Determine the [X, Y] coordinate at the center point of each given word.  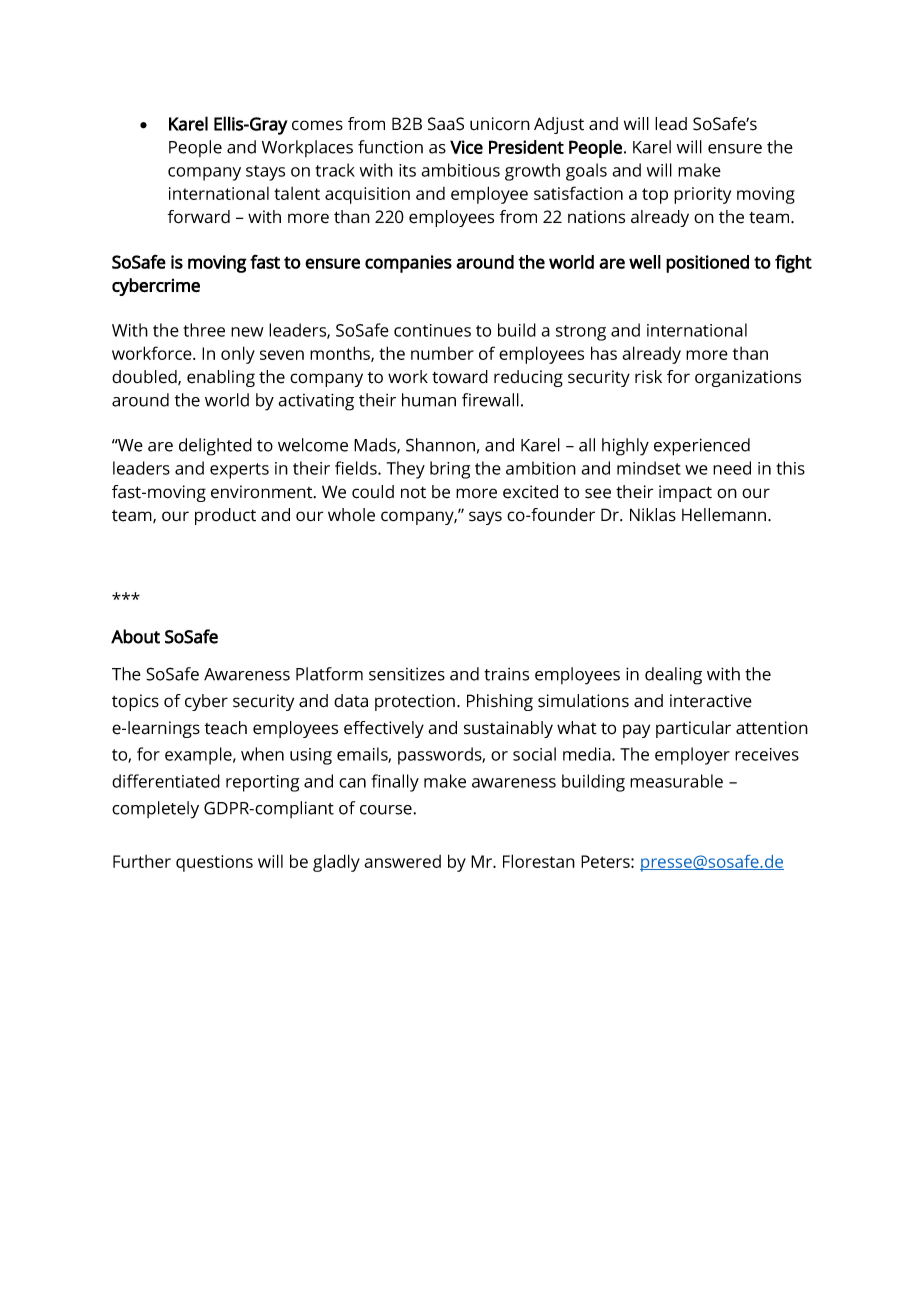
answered [402, 861]
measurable [676, 781]
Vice [466, 147]
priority [702, 195]
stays [265, 173]
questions [214, 863]
